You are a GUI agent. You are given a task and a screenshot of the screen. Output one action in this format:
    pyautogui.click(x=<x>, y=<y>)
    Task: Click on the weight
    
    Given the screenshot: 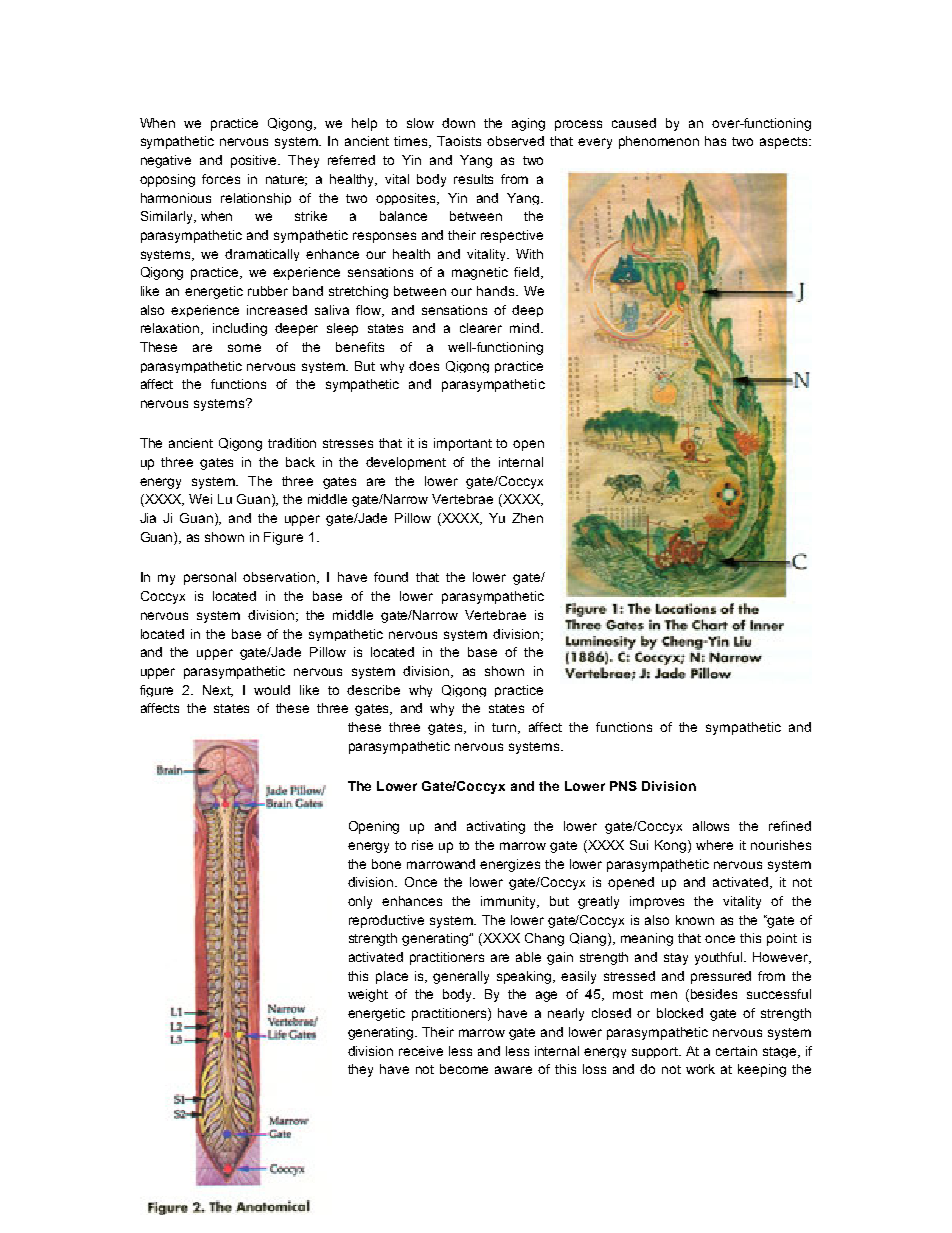 What is the action you would take?
    pyautogui.click(x=368, y=995)
